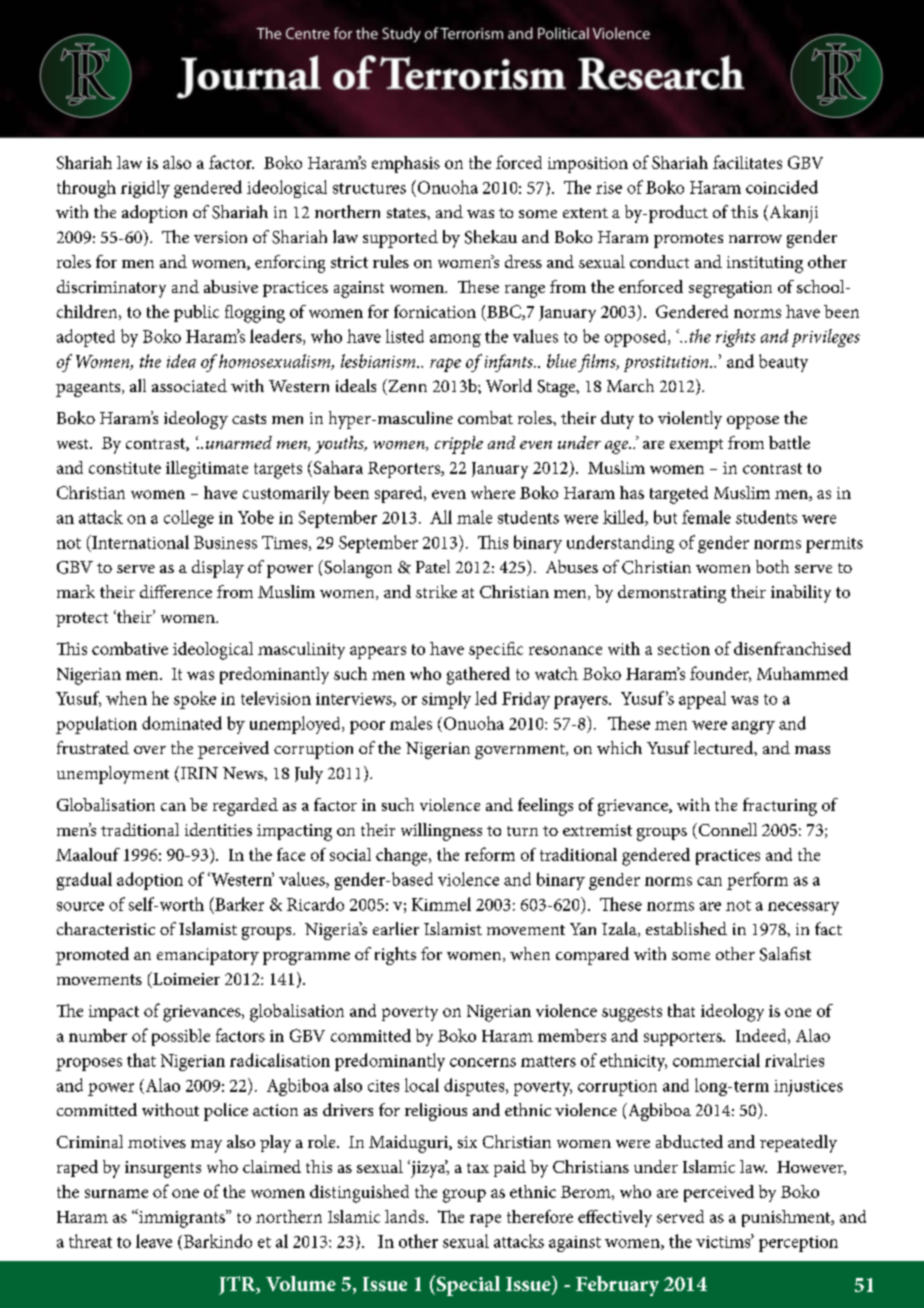 The image size is (924, 1308). Describe the element at coordinates (753, 727) in the image. I see `angry` at that location.
